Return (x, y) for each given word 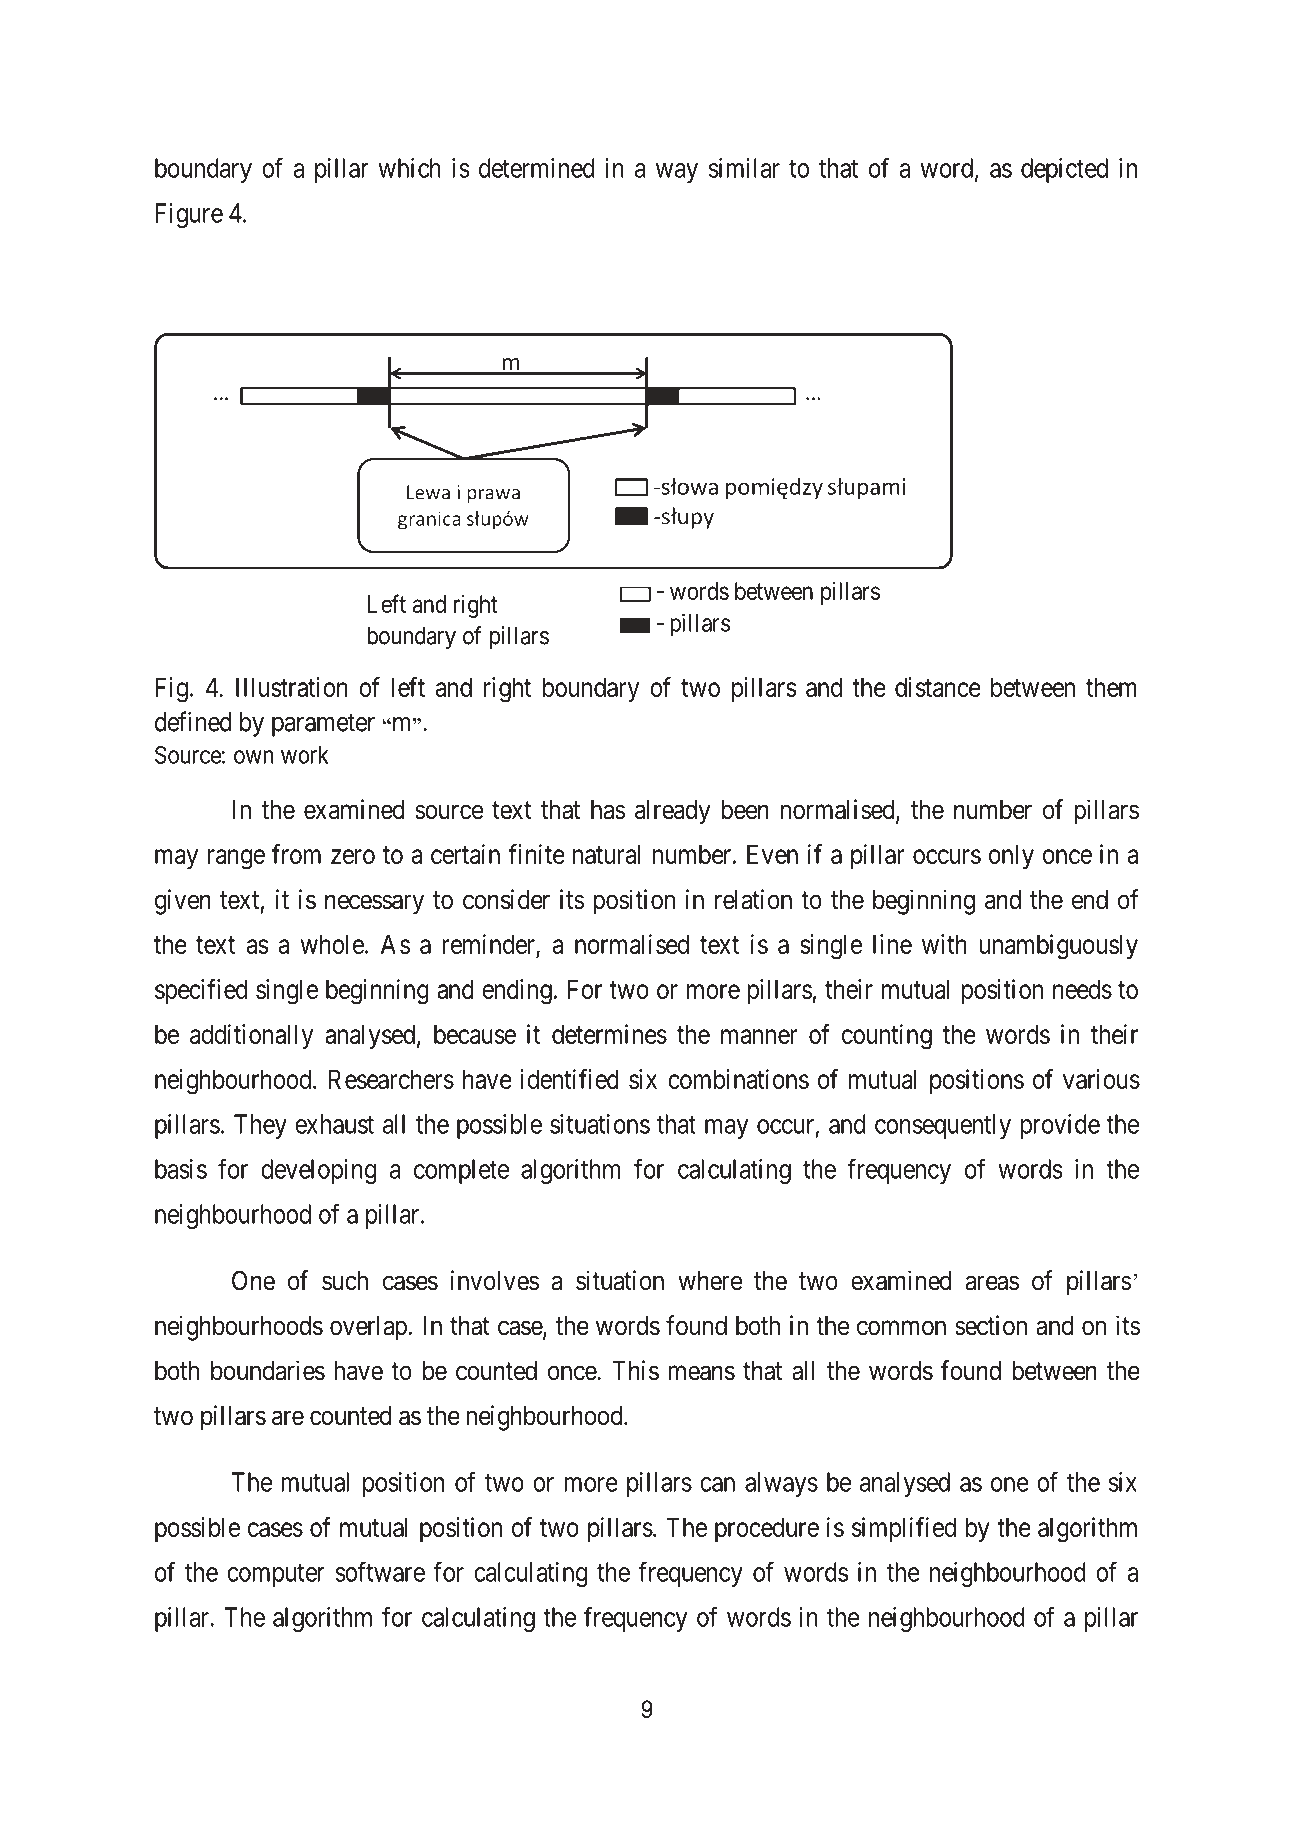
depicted (1064, 170)
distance (938, 687)
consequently (943, 1126)
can (717, 1484)
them (1111, 687)
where (710, 1281)
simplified (904, 1529)
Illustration (292, 687)
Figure (189, 215)
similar (744, 168)
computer (275, 1575)
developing (318, 1171)
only (1011, 856)
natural (606, 854)
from (296, 854)
